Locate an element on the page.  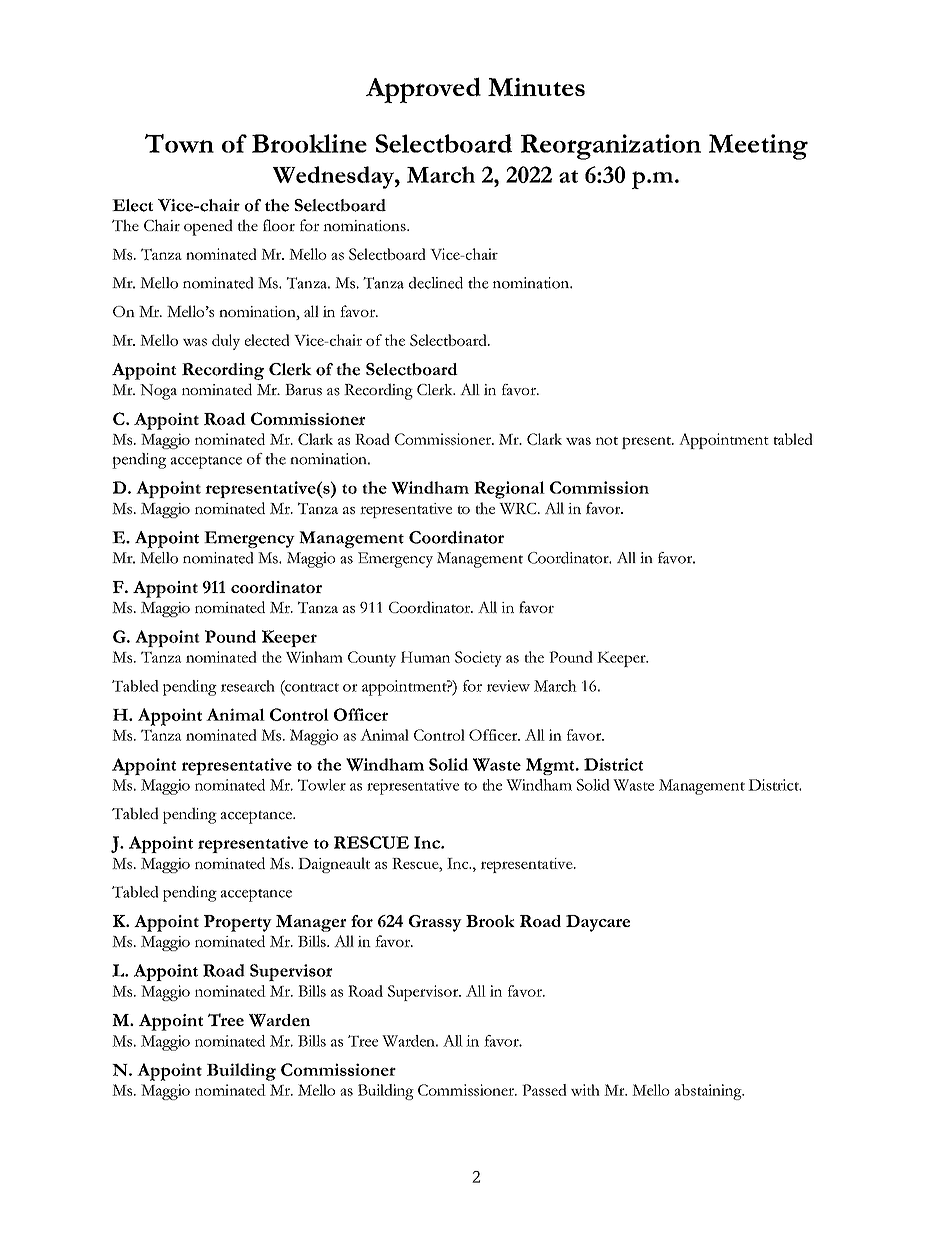
Daycare is located at coordinates (598, 923).
